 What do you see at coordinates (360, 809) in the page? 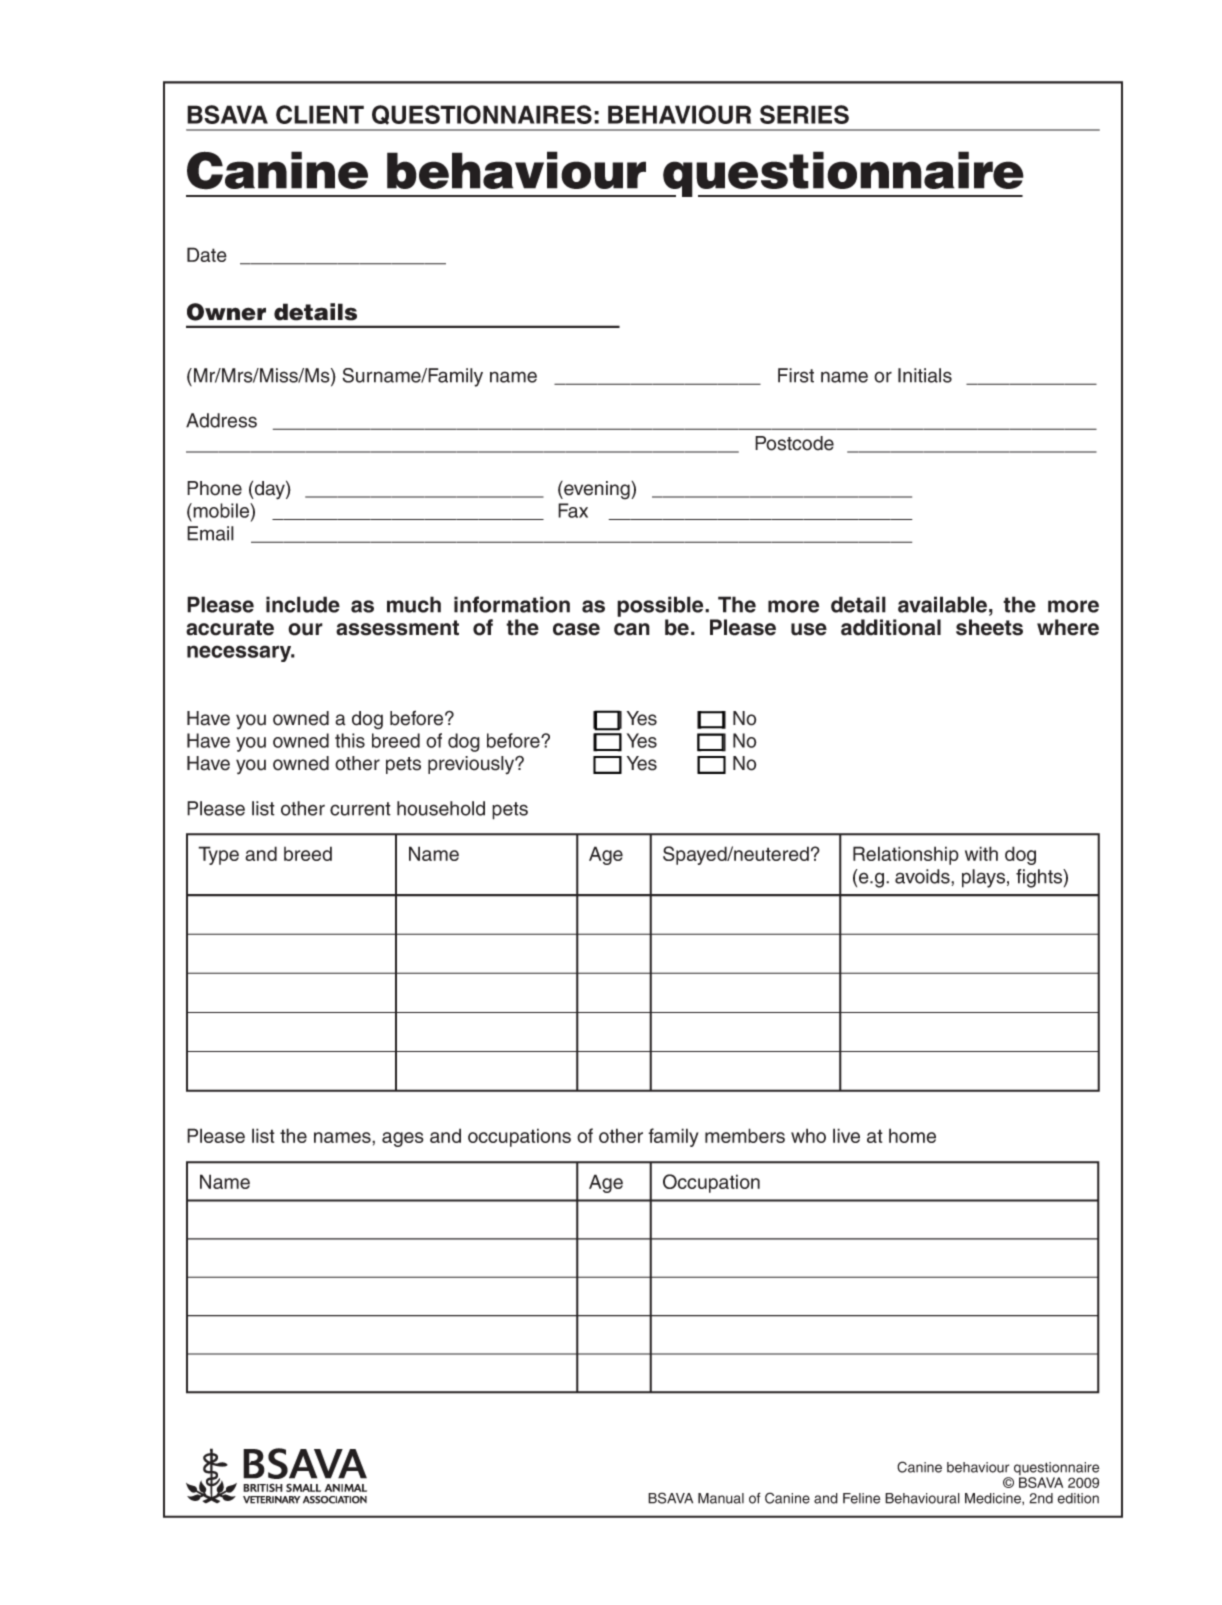
I see `current` at bounding box center [360, 809].
